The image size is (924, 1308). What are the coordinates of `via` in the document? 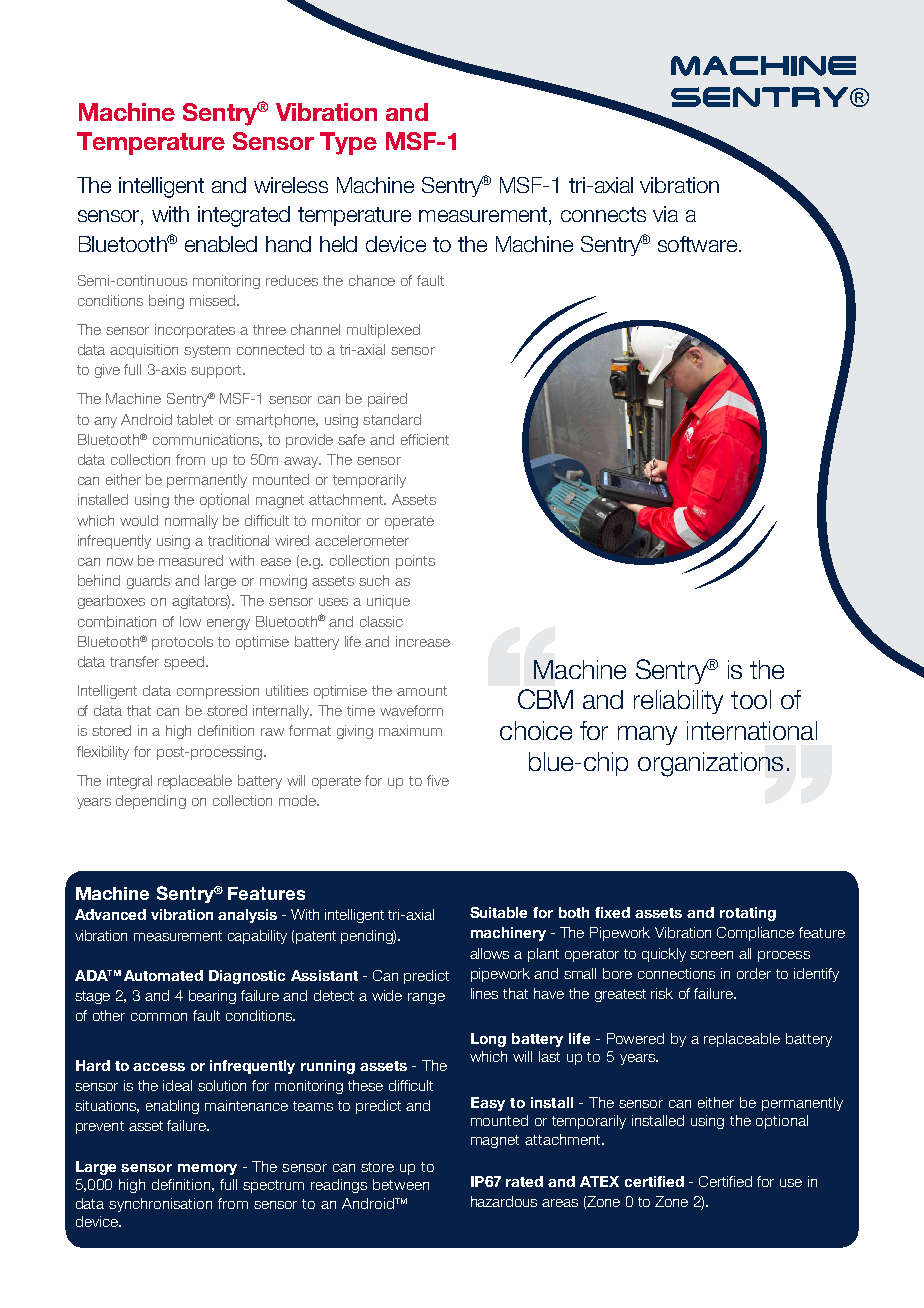 It's located at (665, 214).
